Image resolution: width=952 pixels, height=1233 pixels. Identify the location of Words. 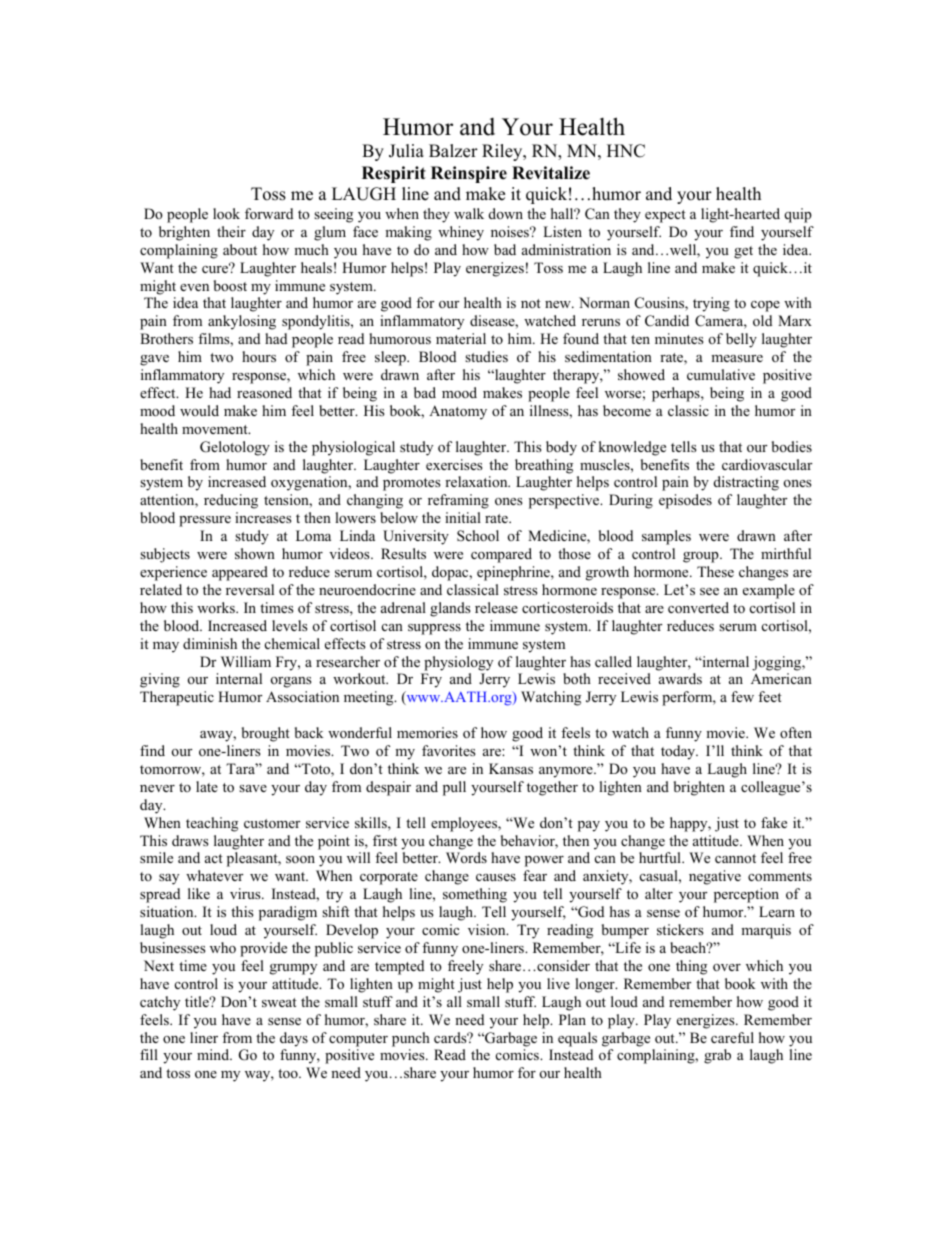
(466, 857).
